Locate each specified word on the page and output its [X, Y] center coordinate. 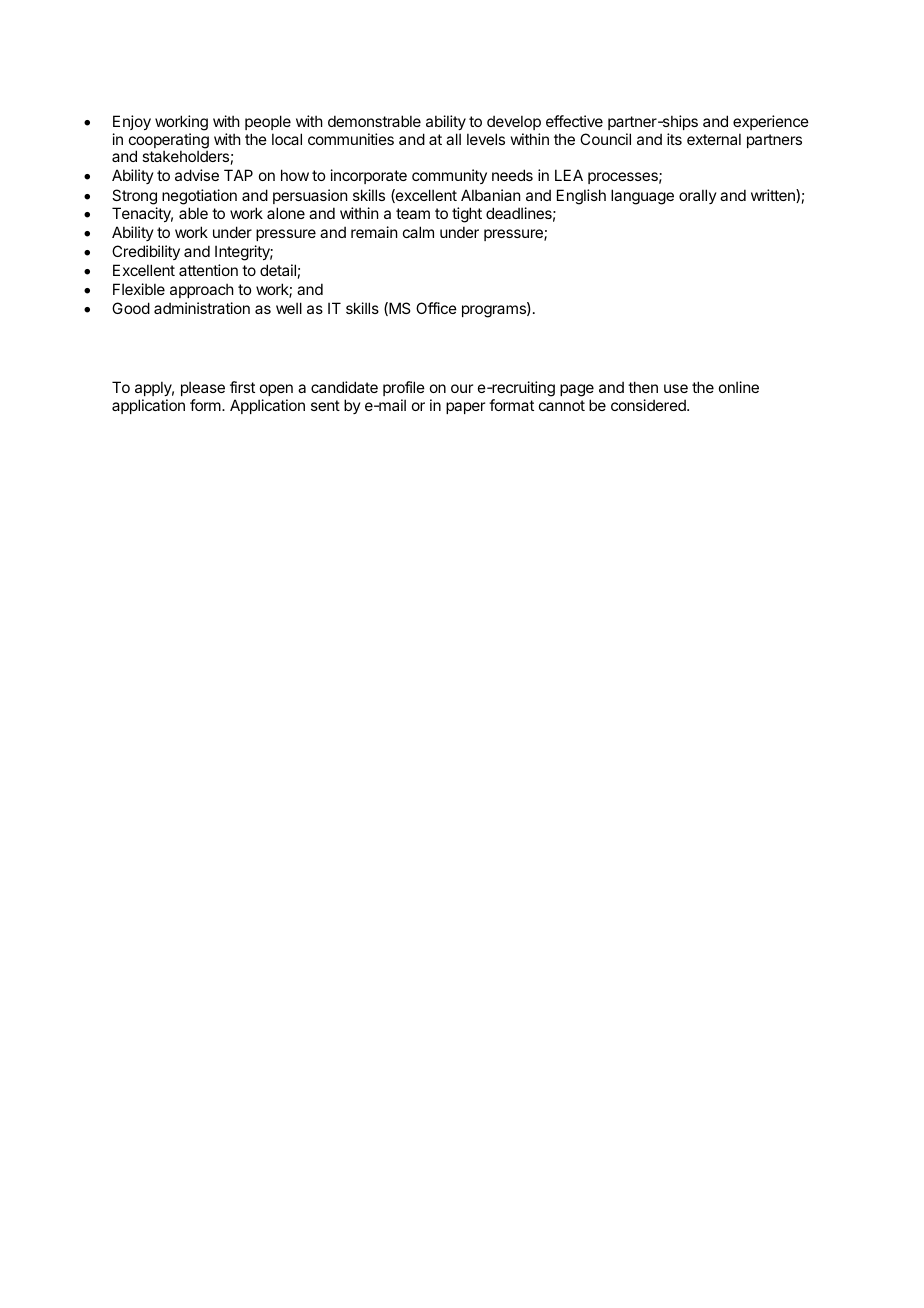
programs [495, 311]
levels [486, 139]
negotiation [199, 197]
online [739, 387]
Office [436, 308]
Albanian [490, 195]
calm [418, 232]
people [268, 122]
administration [202, 308]
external [714, 139]
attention [208, 270]
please [203, 388]
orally [698, 196]
